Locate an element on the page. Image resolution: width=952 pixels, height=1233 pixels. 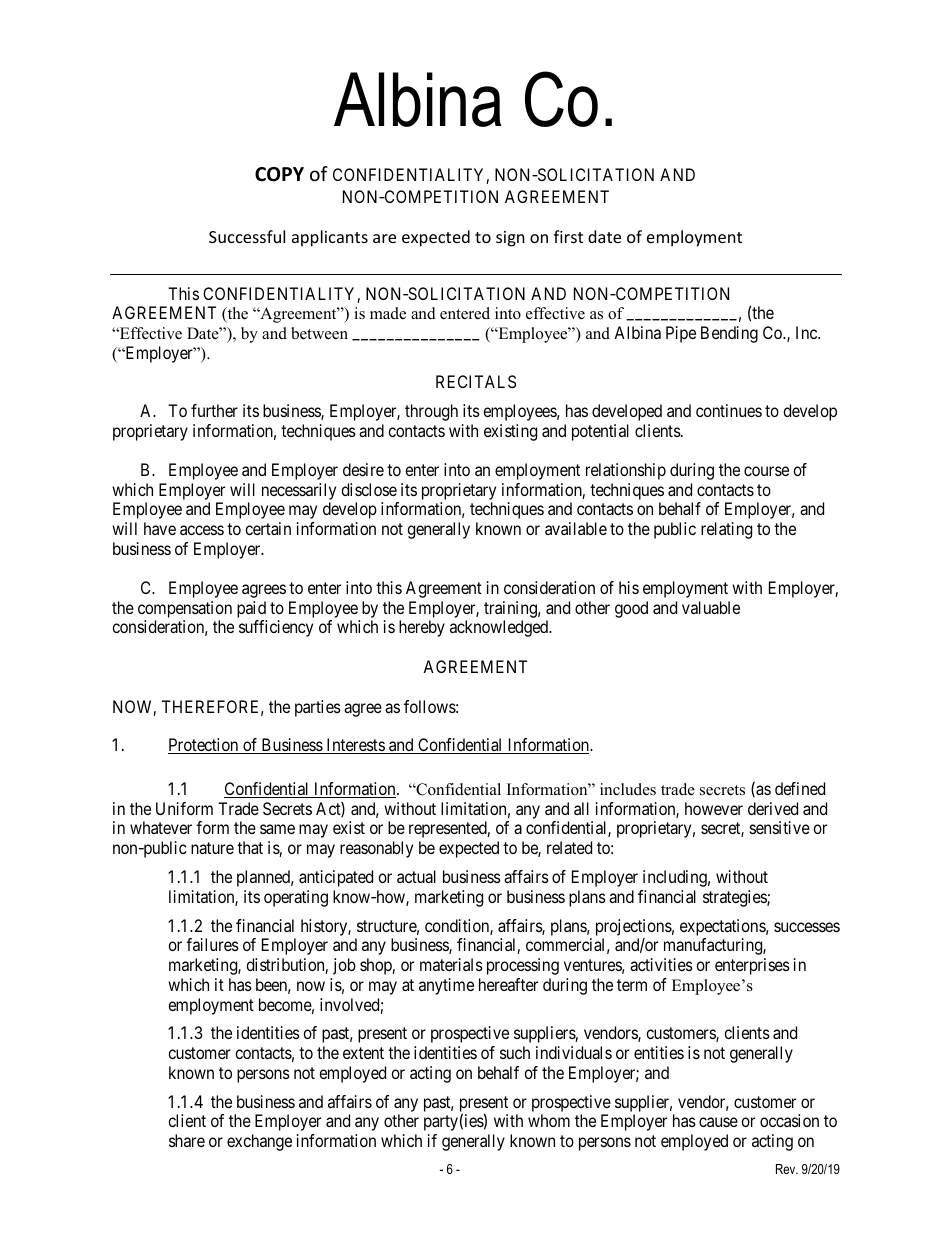
however is located at coordinates (714, 808).
